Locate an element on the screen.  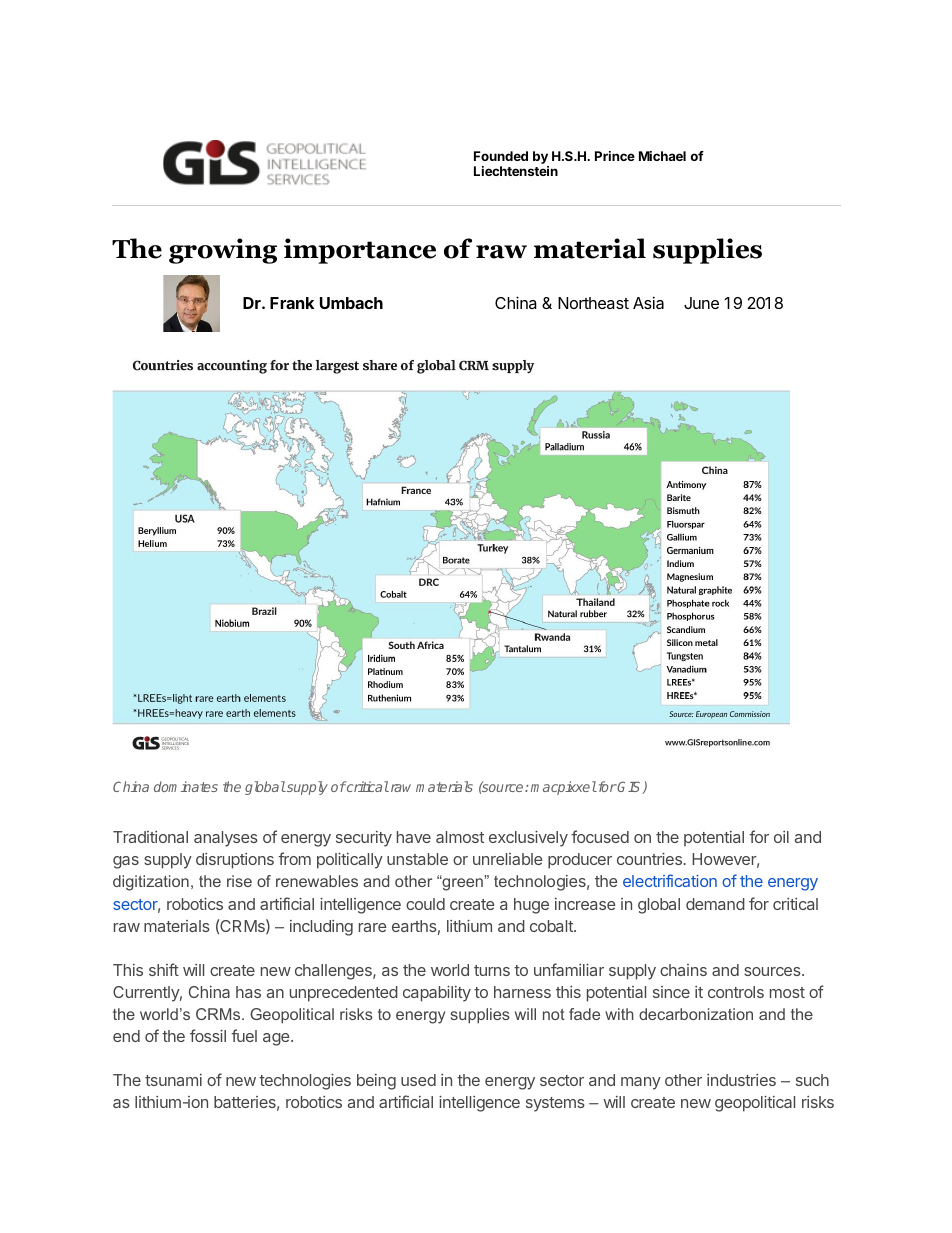
Liechtenstein is located at coordinates (516, 171).
